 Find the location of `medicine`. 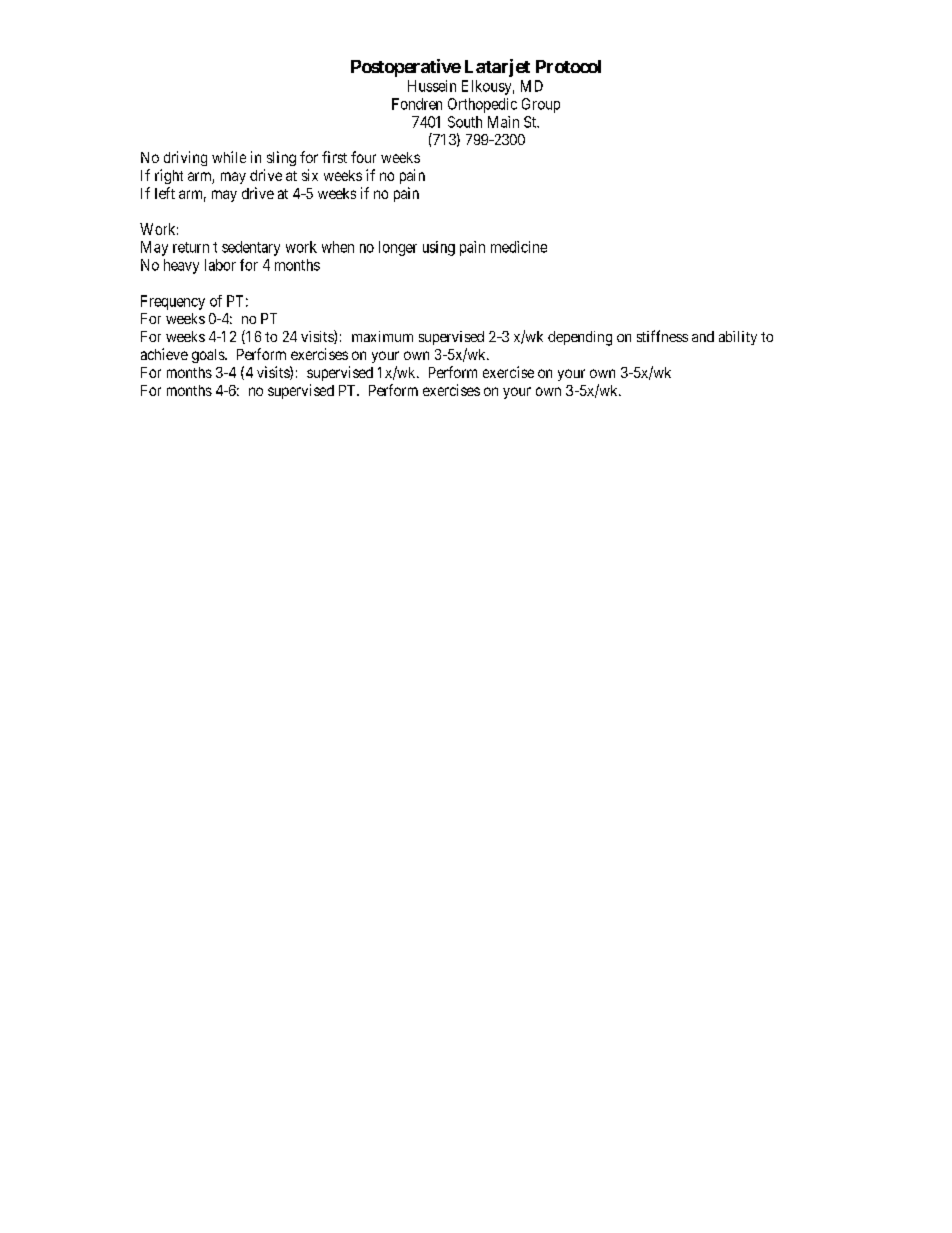

medicine is located at coordinates (519, 247).
